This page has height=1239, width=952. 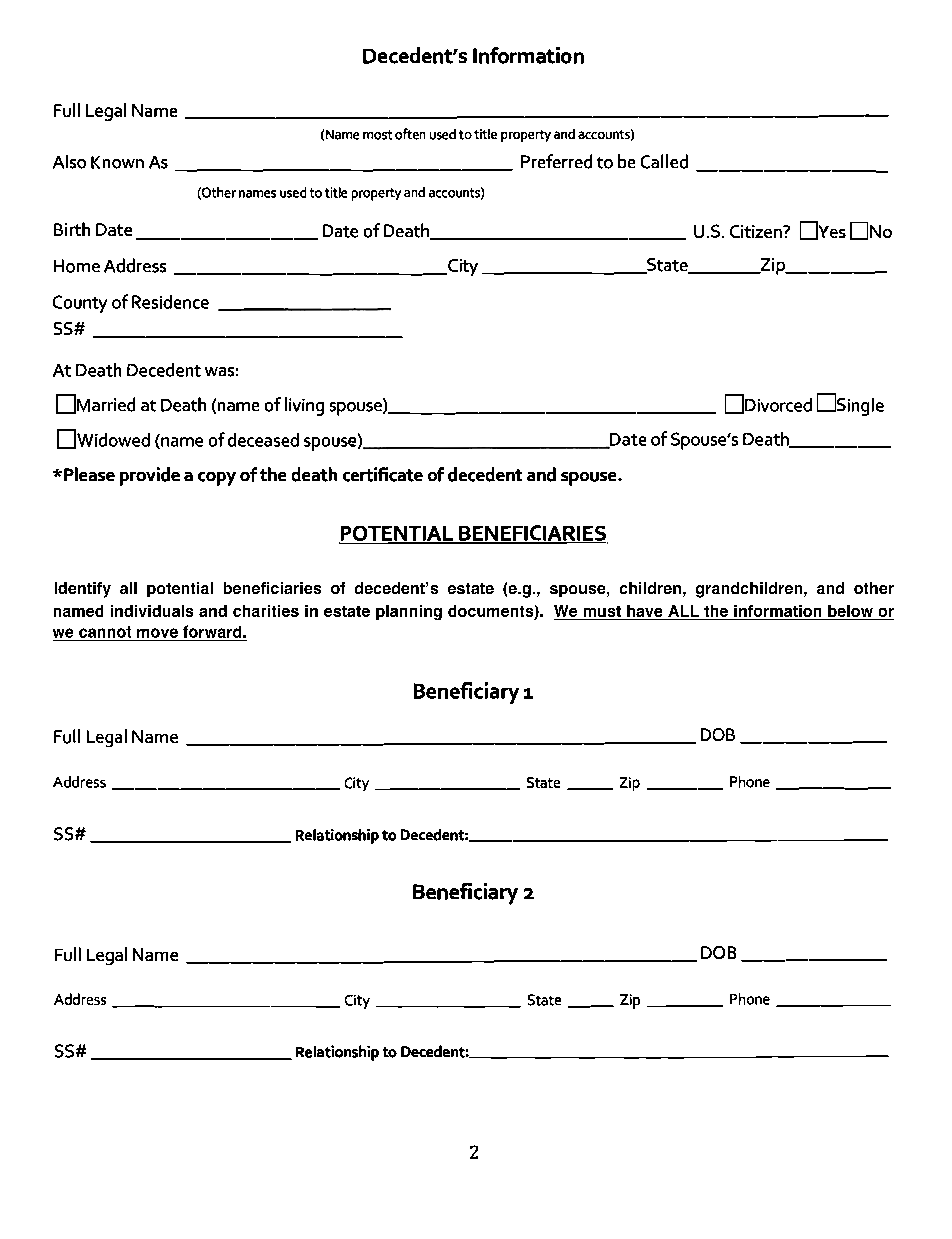 What do you see at coordinates (757, 231) in the page?
I see `Citizen` at bounding box center [757, 231].
